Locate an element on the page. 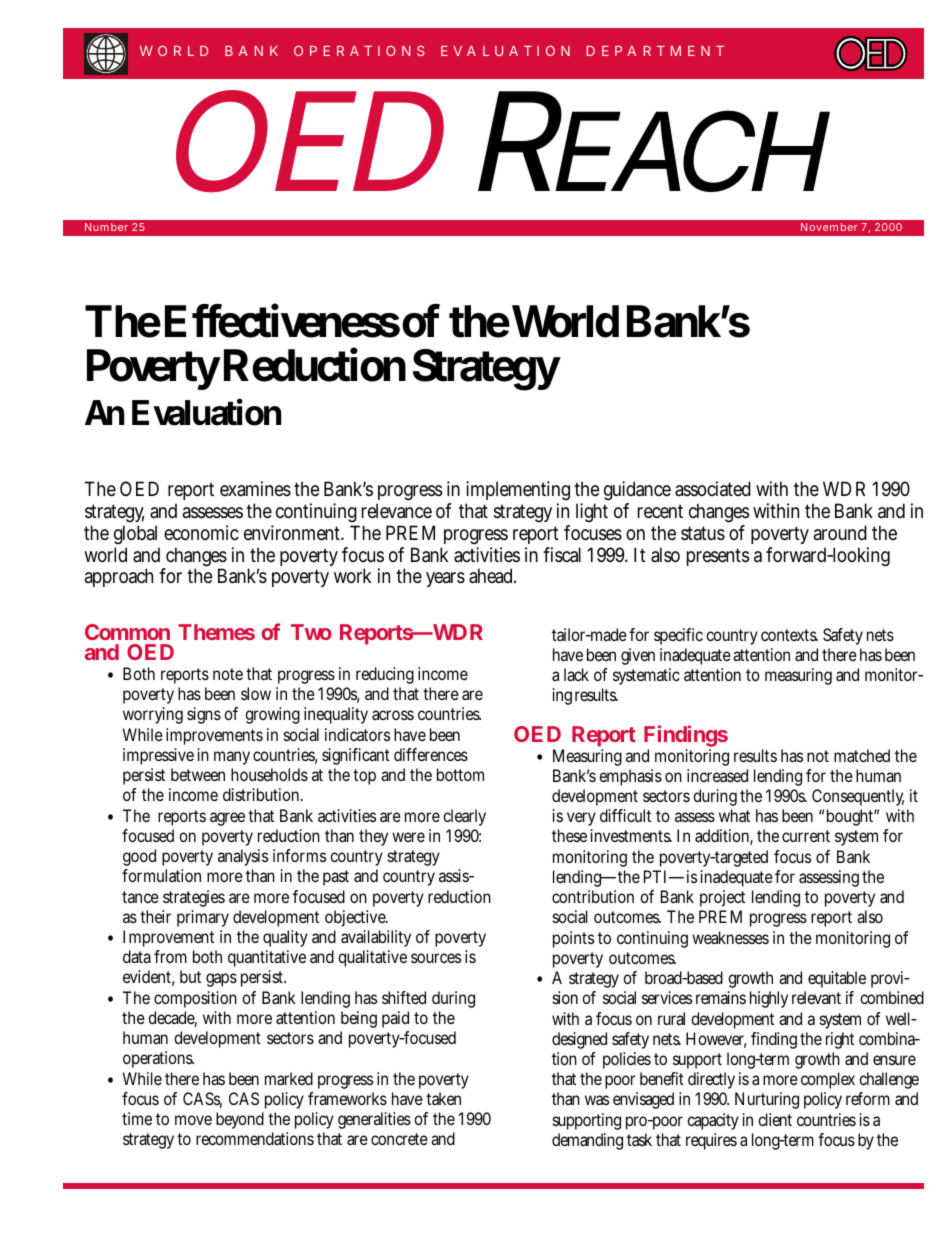  Number is located at coordinates (106, 227).
